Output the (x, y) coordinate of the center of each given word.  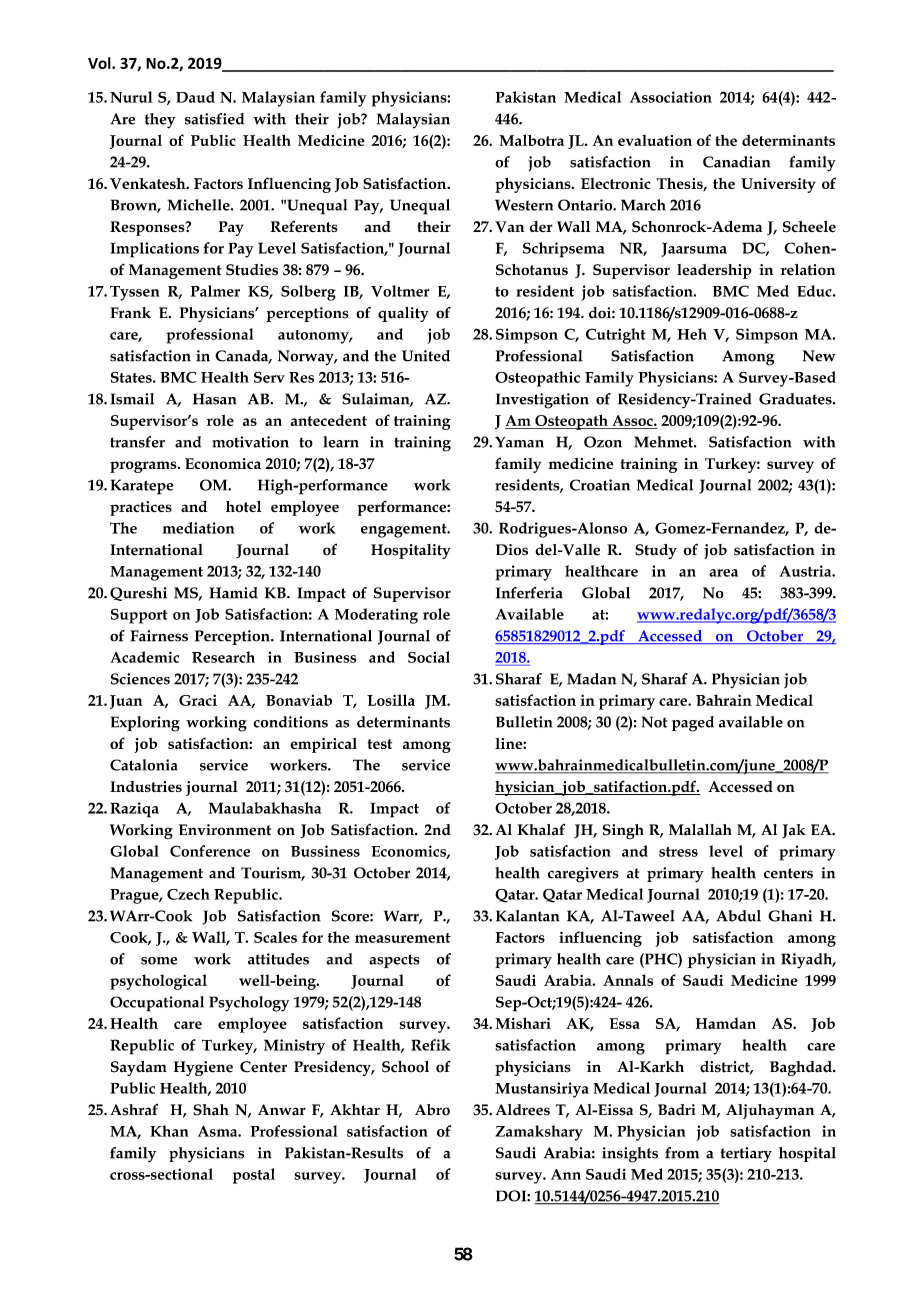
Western (524, 205)
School (405, 1067)
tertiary (746, 1154)
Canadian (736, 162)
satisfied (214, 119)
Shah (211, 1110)
